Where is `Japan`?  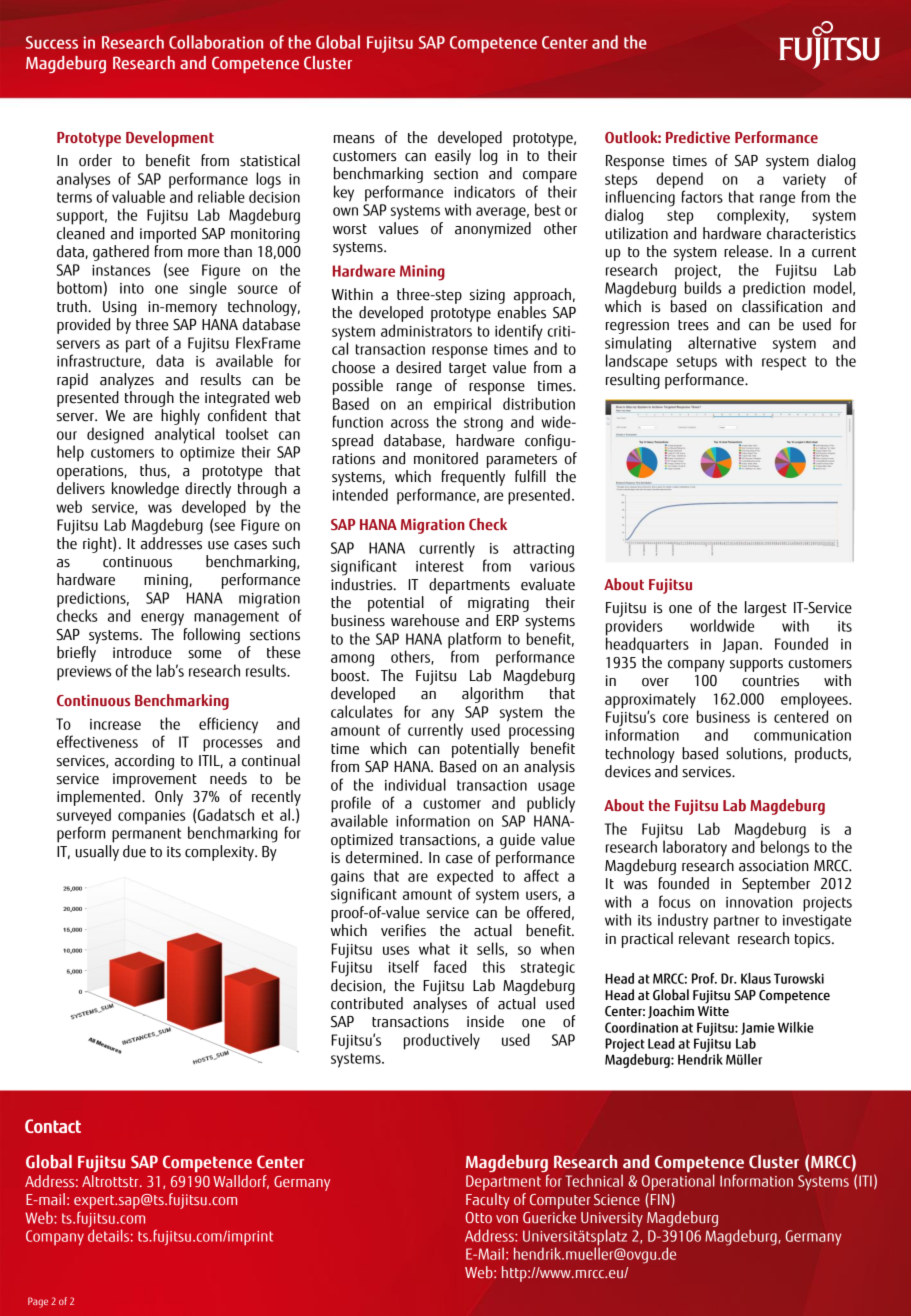
Japan is located at coordinates (740, 646).
